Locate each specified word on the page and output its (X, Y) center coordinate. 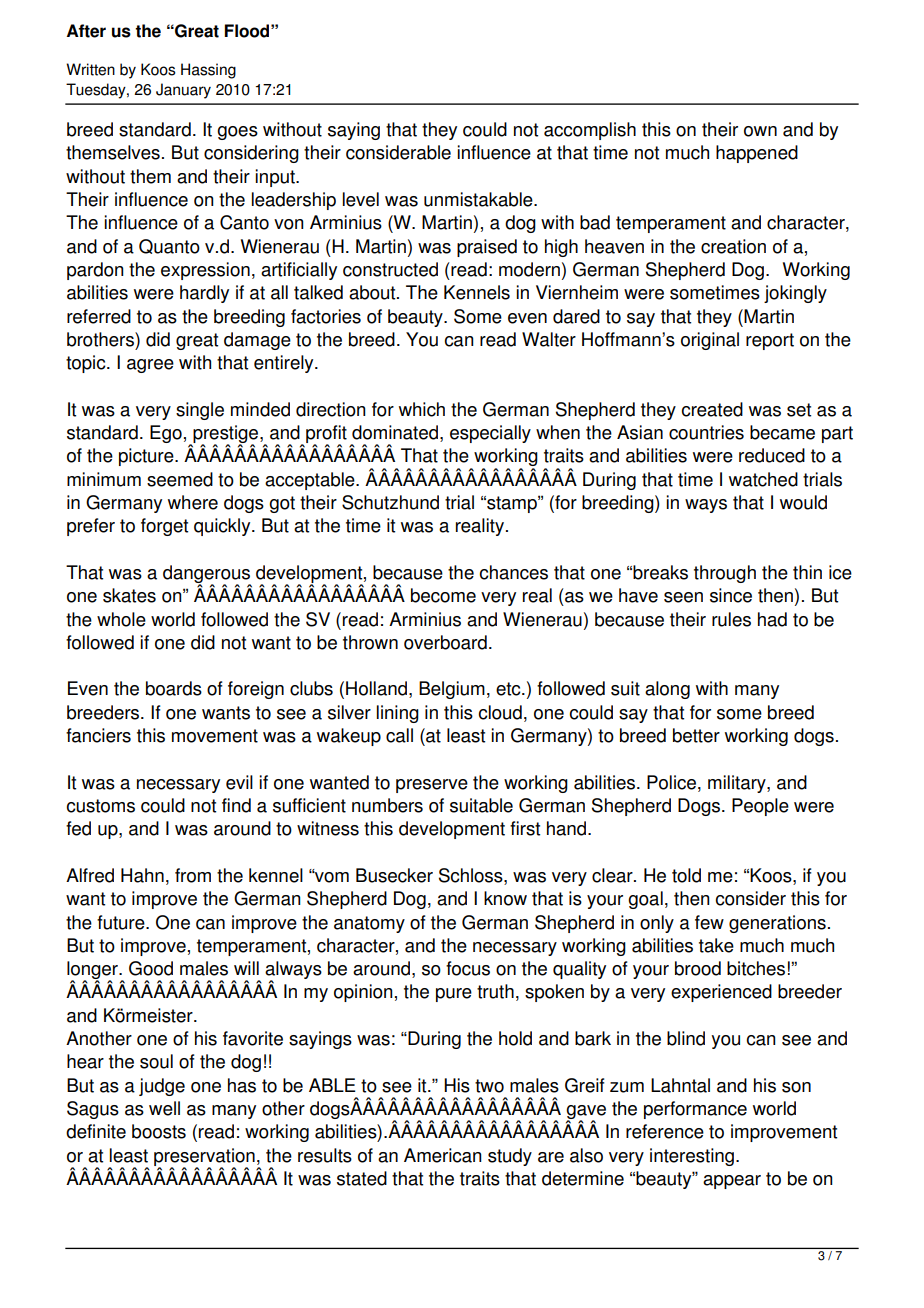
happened (757, 154)
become (443, 595)
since (731, 595)
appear (732, 1182)
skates (129, 595)
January (183, 91)
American (443, 1155)
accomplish (590, 131)
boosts (159, 1131)
